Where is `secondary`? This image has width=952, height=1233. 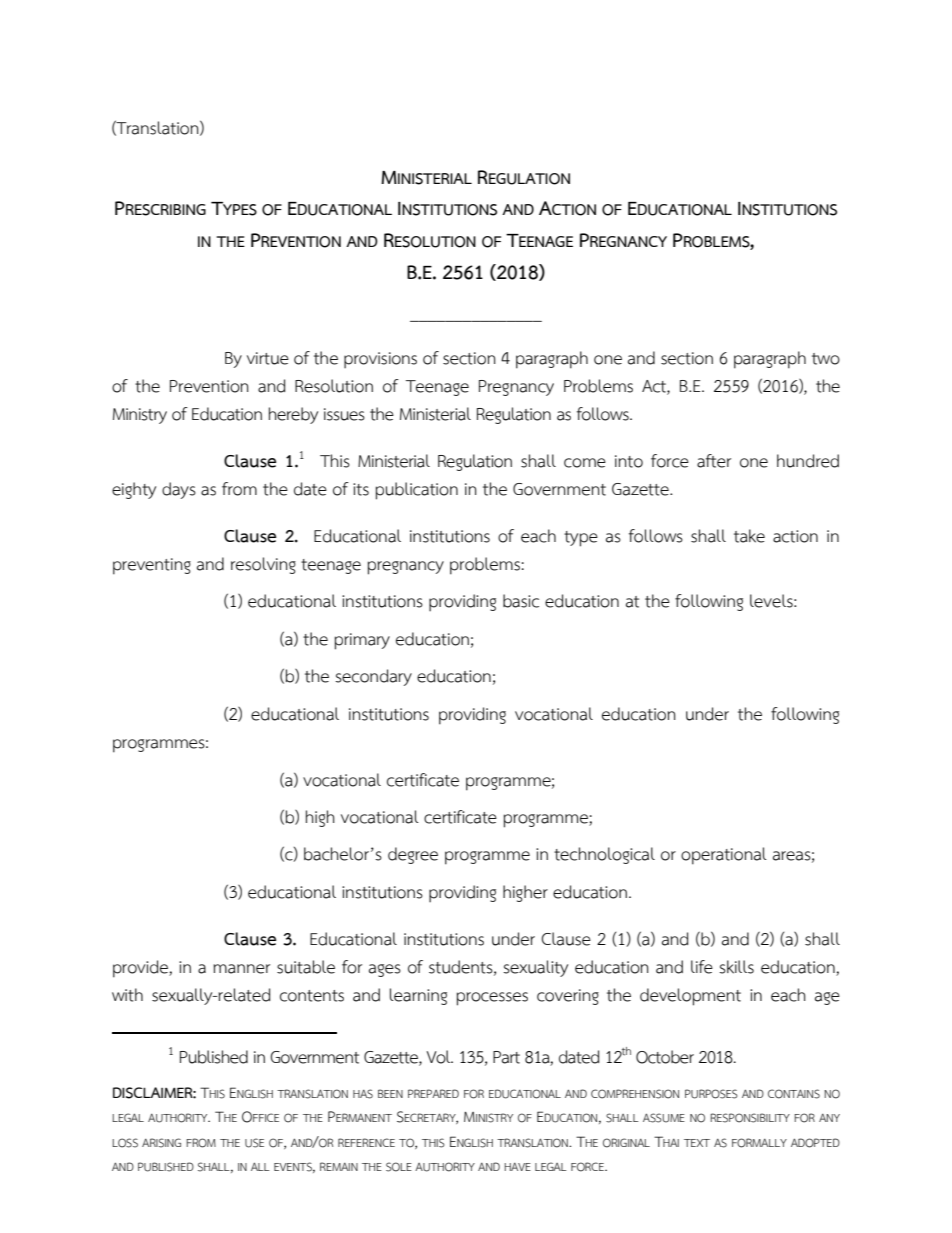 secondary is located at coordinates (373, 677).
